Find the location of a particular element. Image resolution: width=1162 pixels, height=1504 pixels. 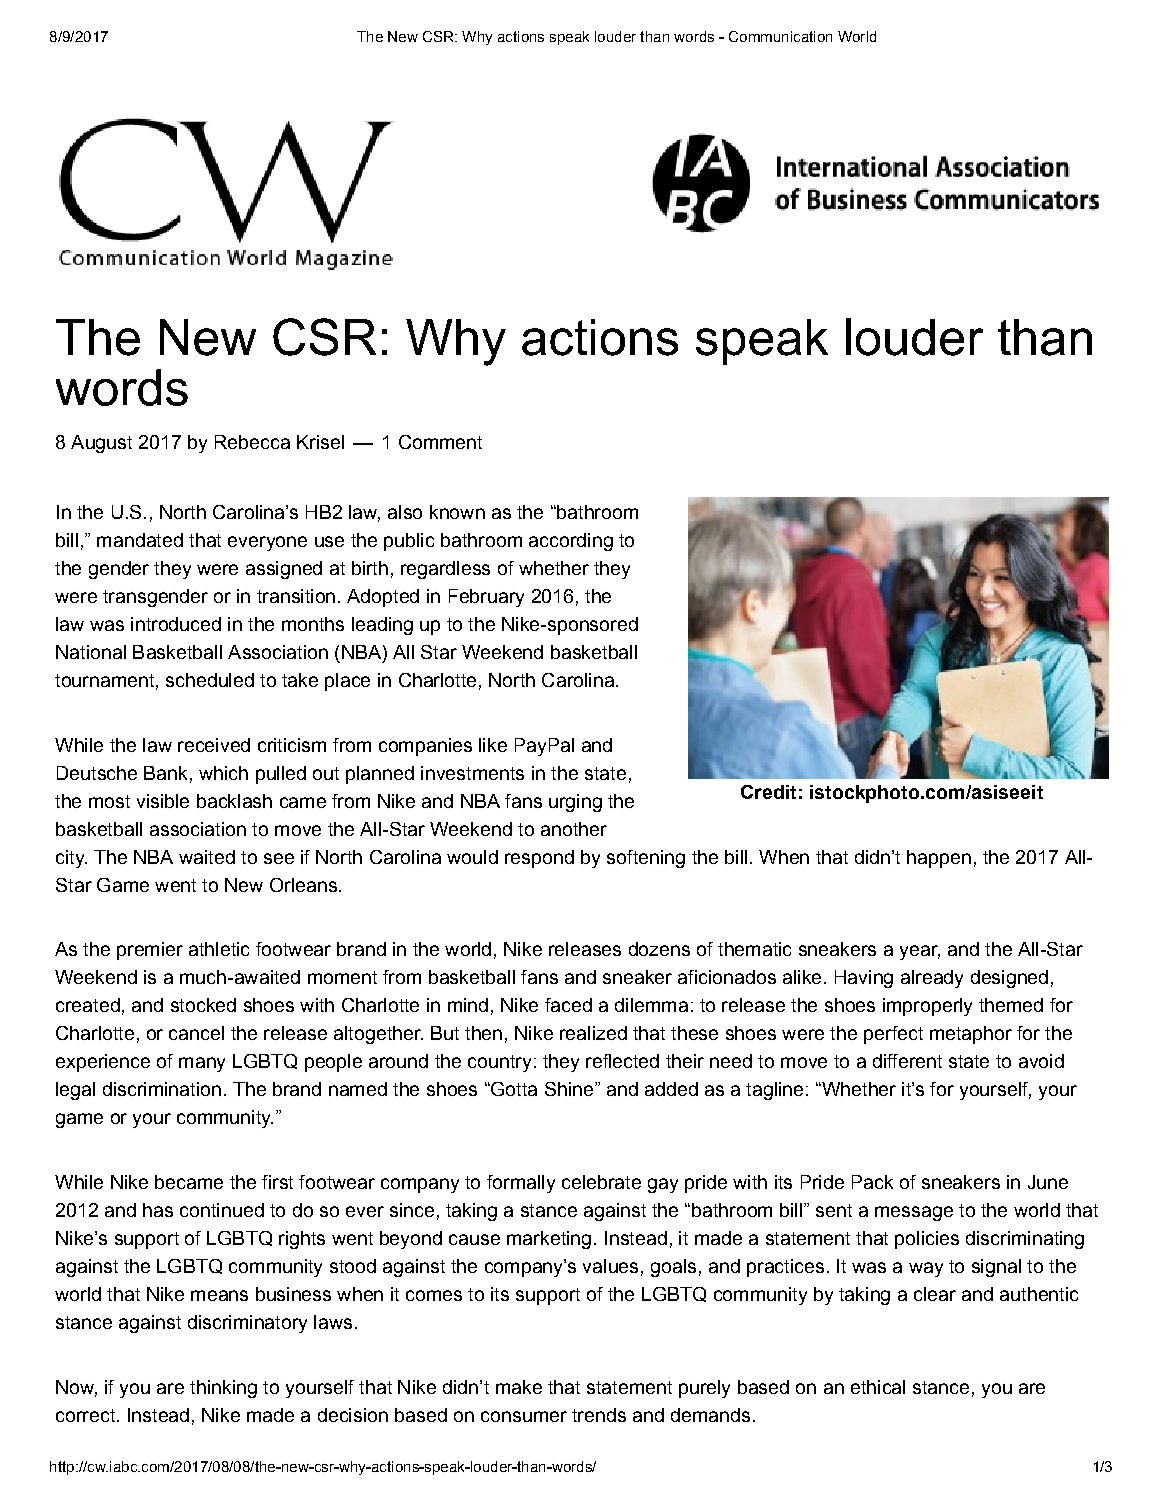

happen is located at coordinates (939, 859).
